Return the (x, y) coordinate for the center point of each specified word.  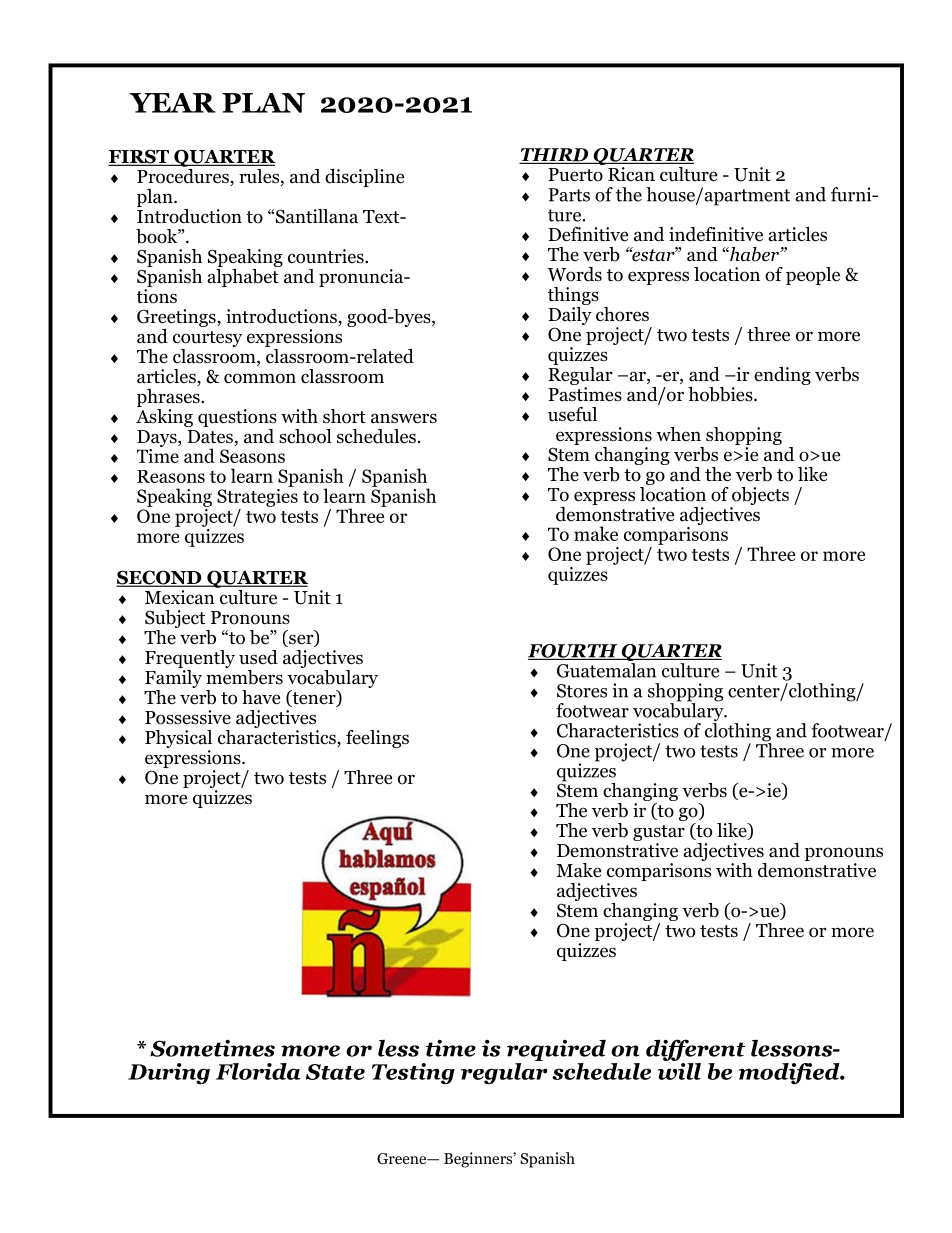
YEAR (172, 103)
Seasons (252, 456)
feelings (377, 739)
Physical (178, 739)
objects (760, 496)
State (335, 1072)
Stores (582, 691)
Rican (631, 174)
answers (404, 418)
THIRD (555, 156)
